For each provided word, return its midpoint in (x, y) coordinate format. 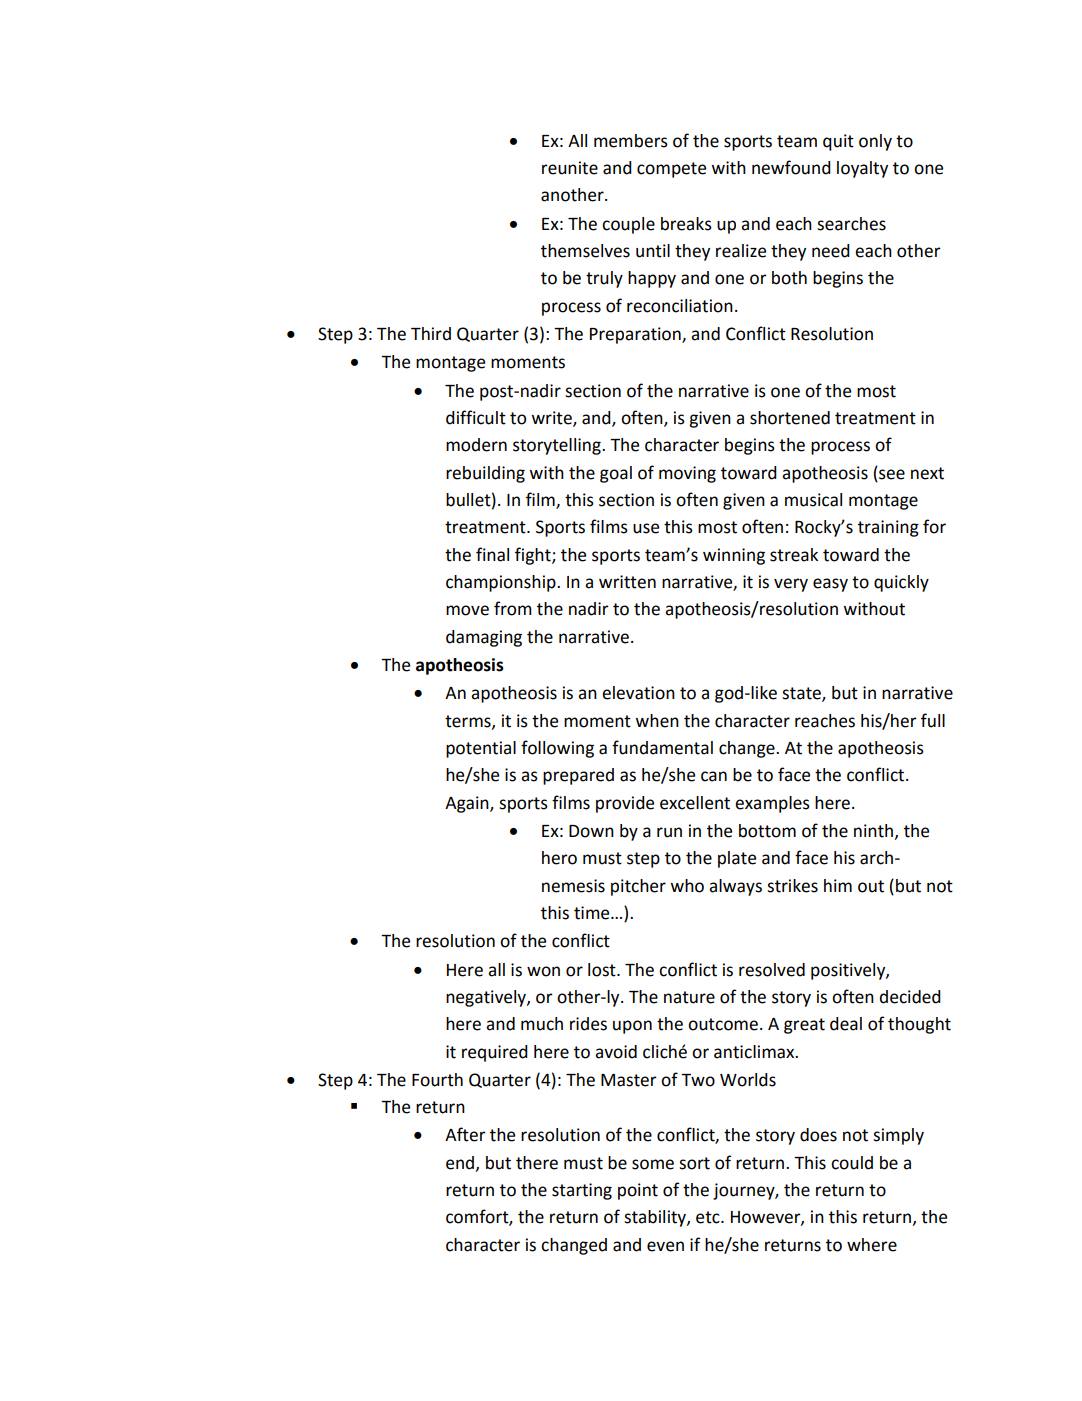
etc (709, 1217)
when (657, 721)
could (852, 1163)
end (461, 1163)
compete (671, 170)
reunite (570, 168)
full (933, 720)
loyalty (862, 169)
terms (469, 722)
